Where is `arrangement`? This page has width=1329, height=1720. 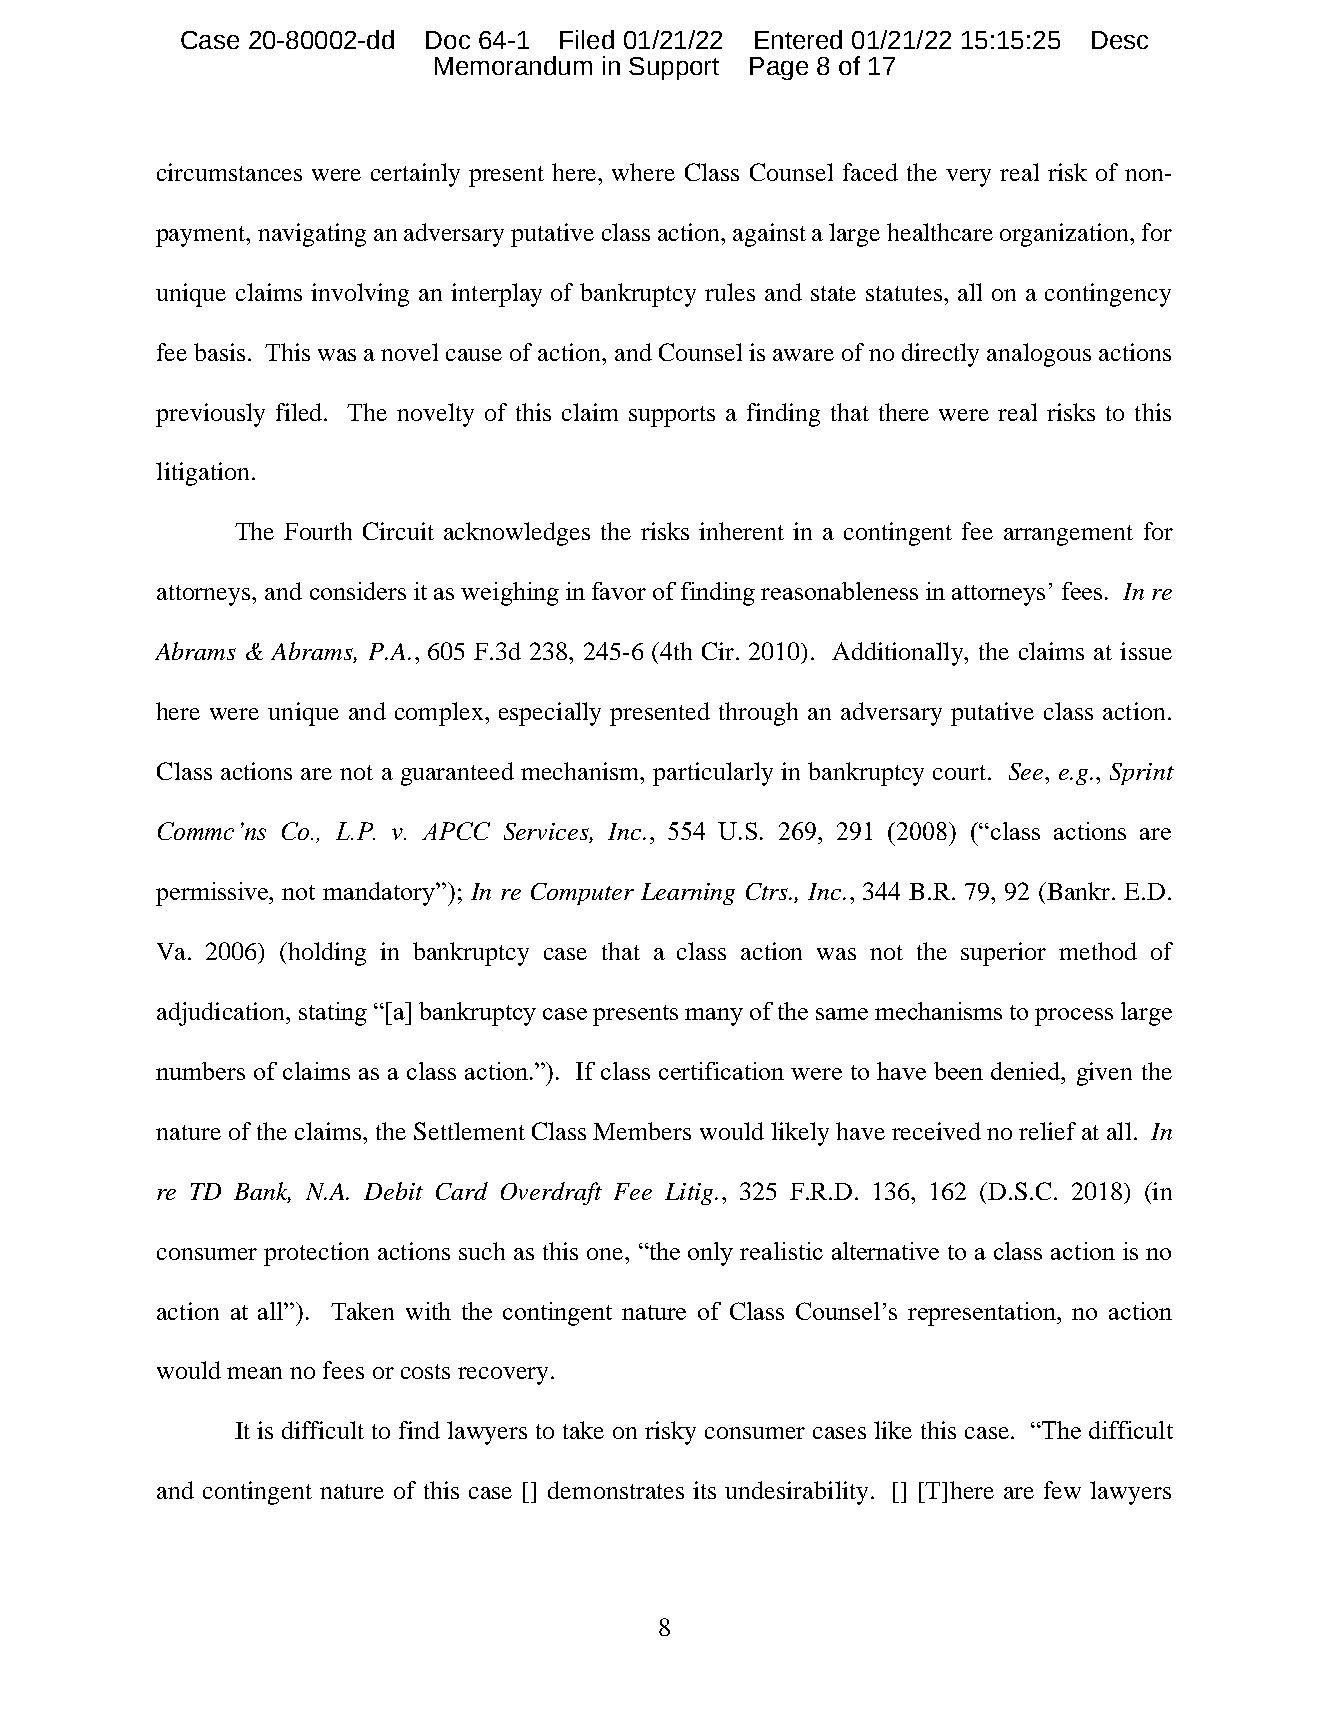 arrangement is located at coordinates (1068, 535).
